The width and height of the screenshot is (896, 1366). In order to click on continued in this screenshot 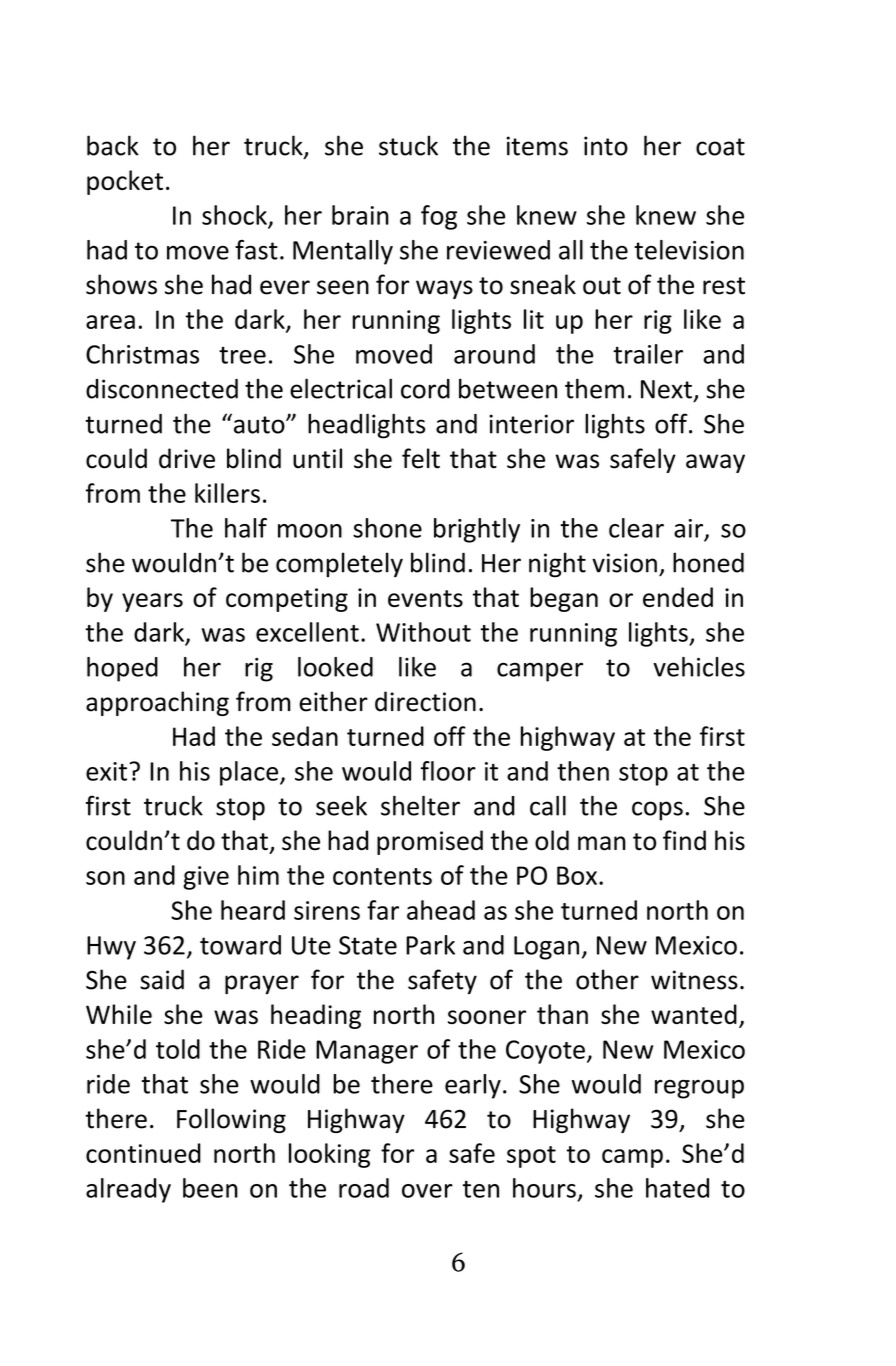, I will do `click(143, 1153)`.
